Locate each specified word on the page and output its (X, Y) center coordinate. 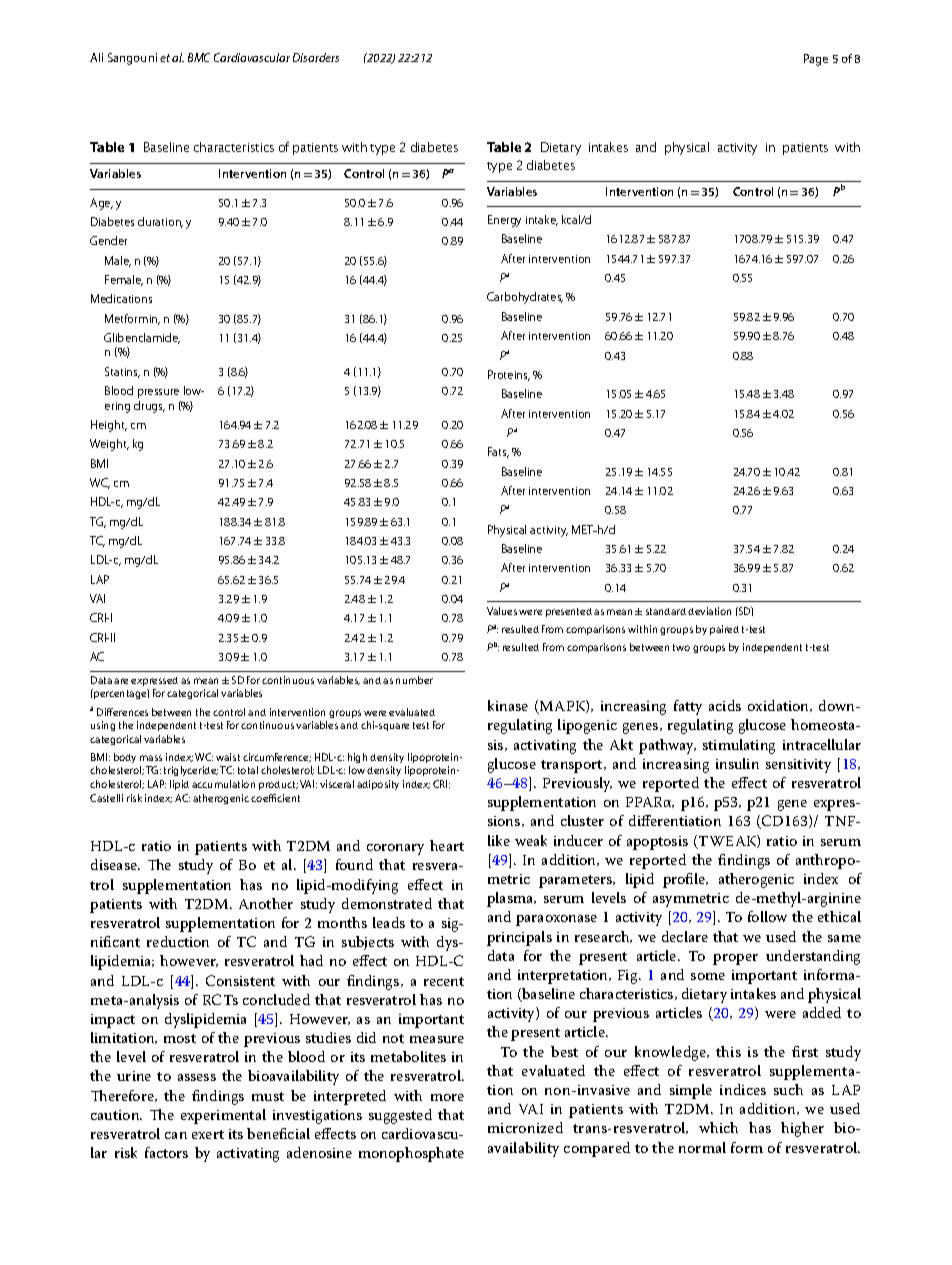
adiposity (378, 785)
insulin (737, 763)
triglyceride (191, 771)
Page (816, 60)
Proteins (509, 375)
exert (208, 1134)
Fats (498, 452)
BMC (199, 57)
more (447, 1097)
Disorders (316, 57)
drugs (149, 407)
